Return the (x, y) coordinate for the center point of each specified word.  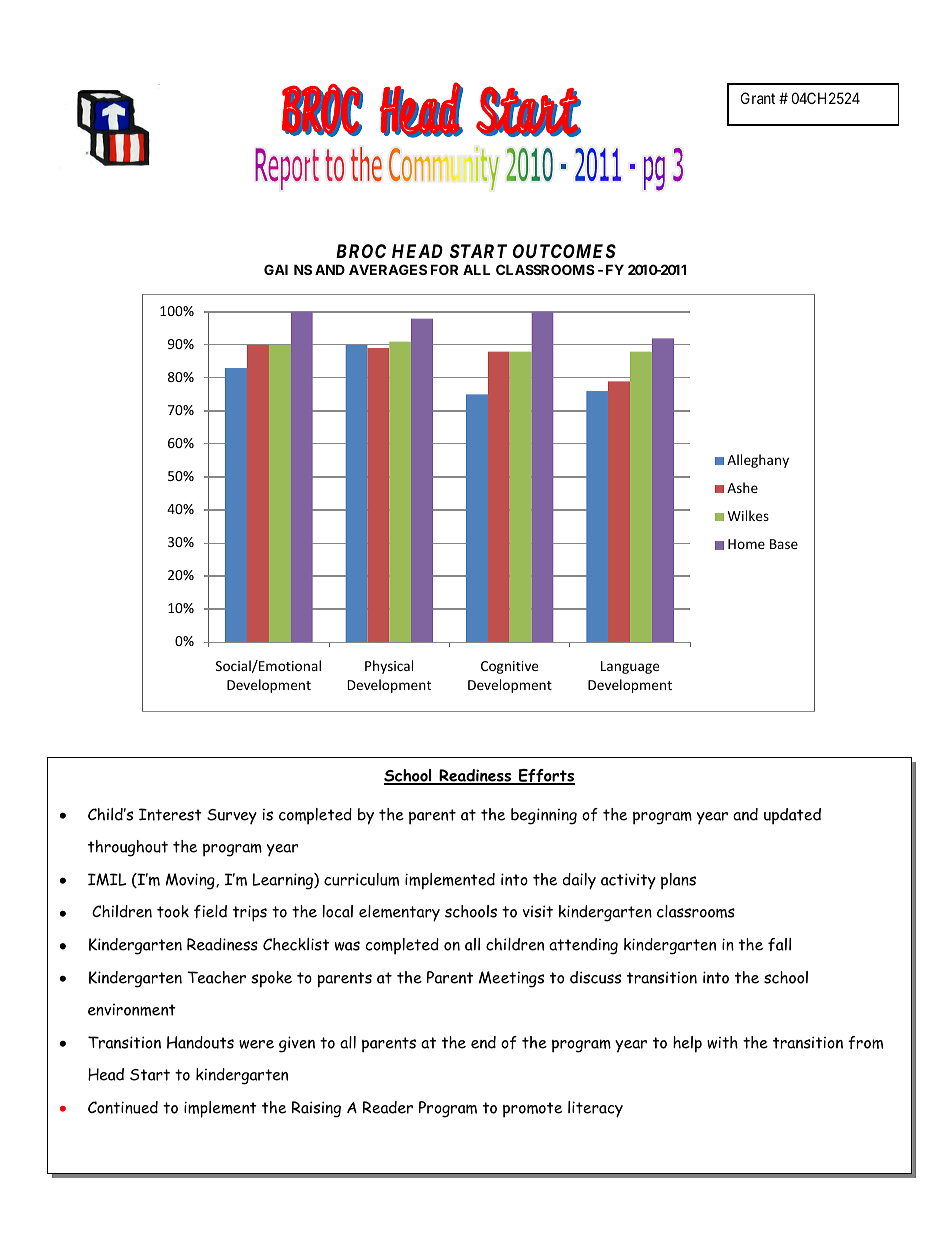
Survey (232, 817)
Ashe (742, 487)
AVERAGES (388, 269)
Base (784, 544)
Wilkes (748, 515)
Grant (758, 98)
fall (779, 944)
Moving (191, 881)
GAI (276, 269)
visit (538, 911)
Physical (389, 667)
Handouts (200, 1042)
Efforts (546, 777)
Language (630, 667)
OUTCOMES (564, 251)
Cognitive (509, 667)
